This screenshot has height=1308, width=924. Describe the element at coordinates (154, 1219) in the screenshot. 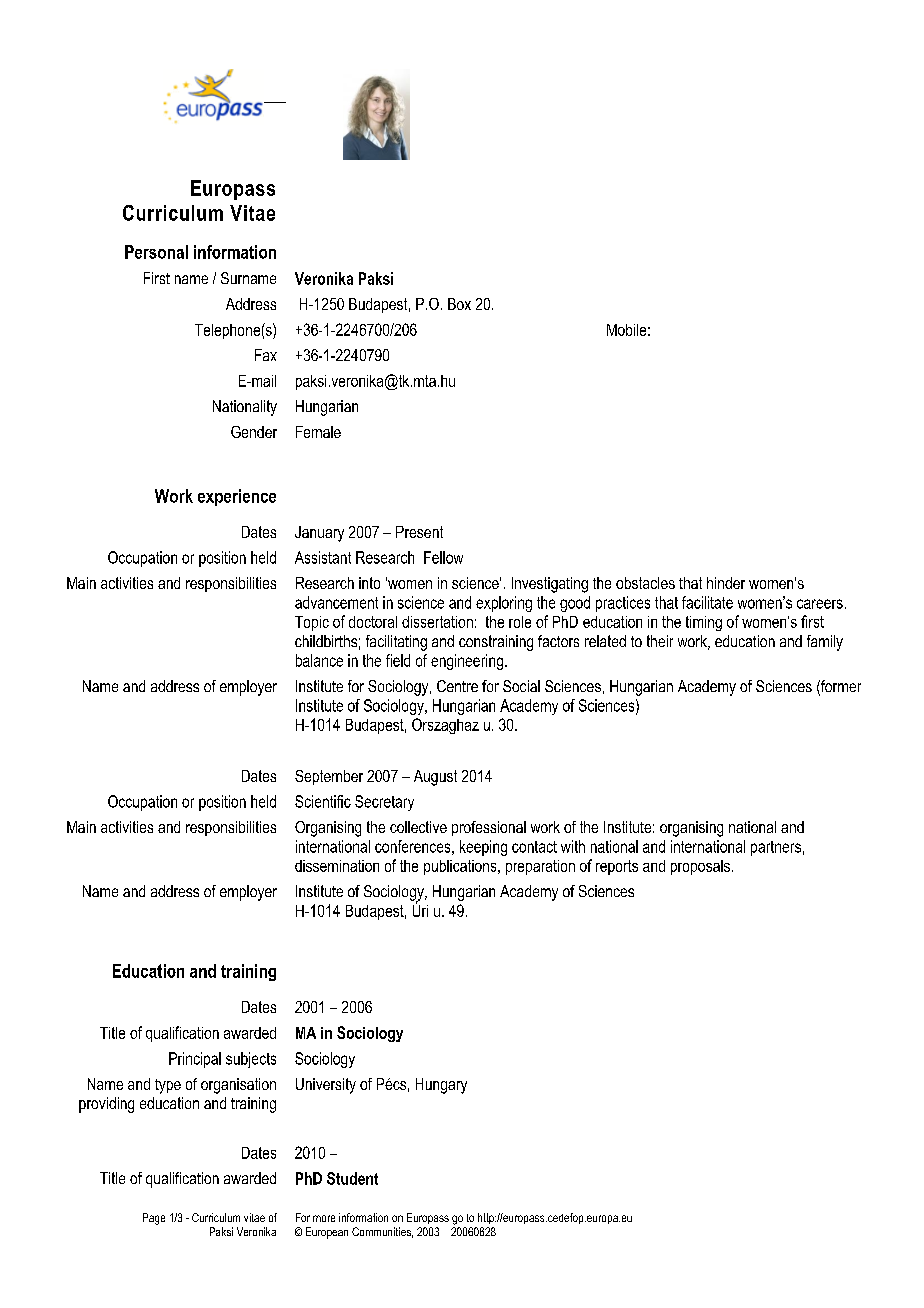

I see `Page` at that location.
